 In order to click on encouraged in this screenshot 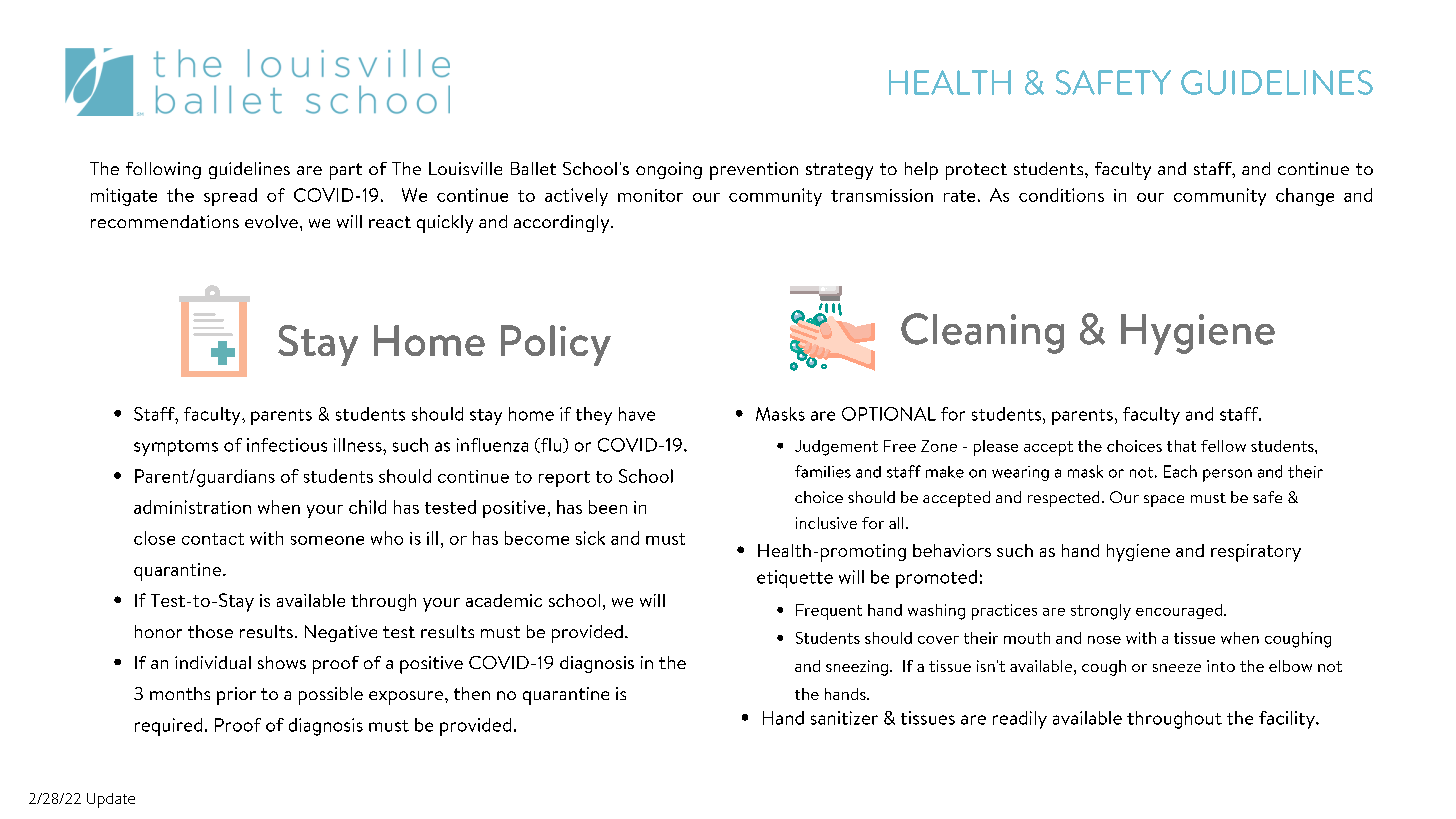, I will do `click(1179, 611)`.
